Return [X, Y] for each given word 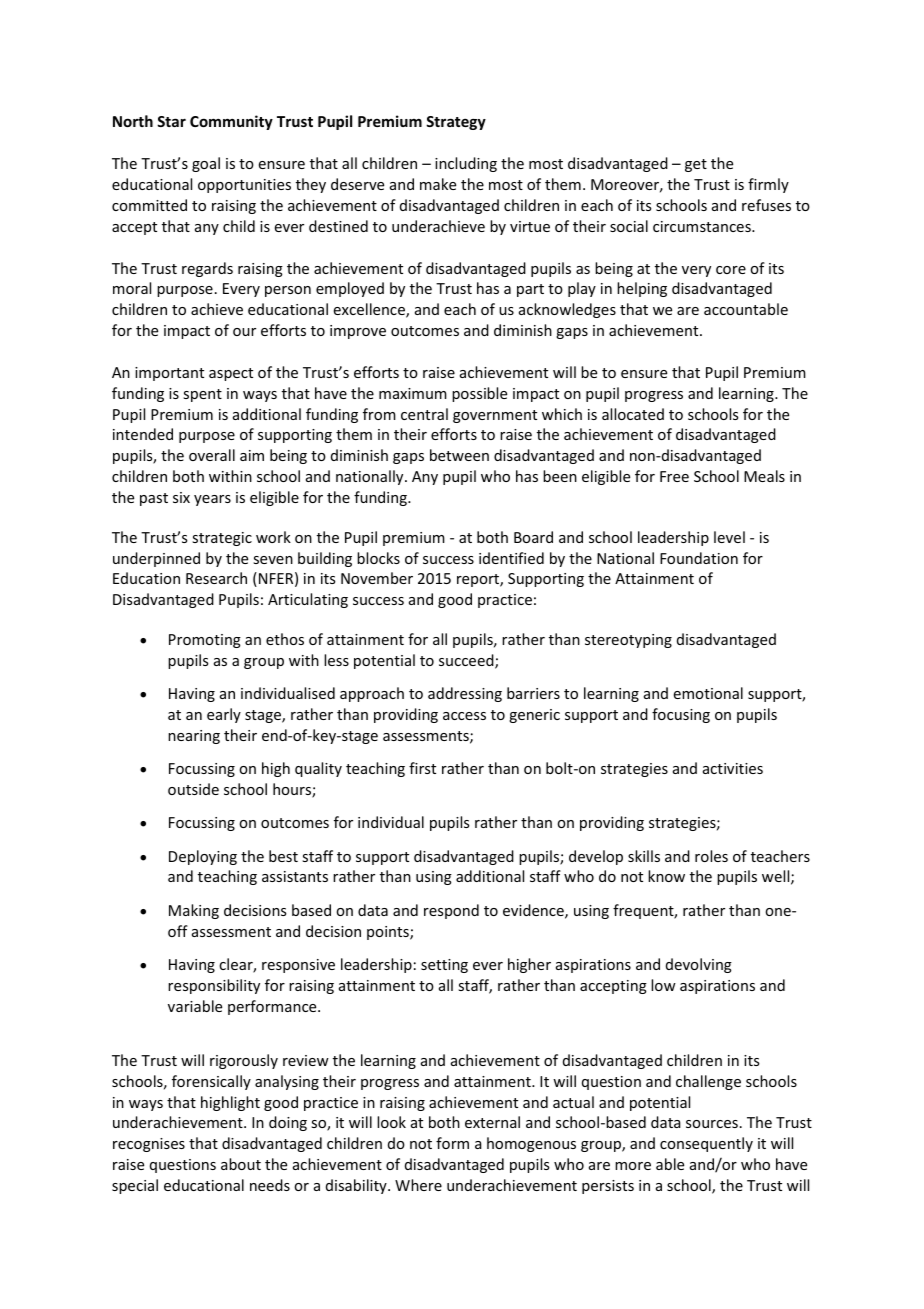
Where [418, 1185]
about [241, 1164]
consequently [706, 1144]
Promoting [205, 641]
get [696, 165]
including [466, 164]
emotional [708, 693]
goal [206, 164]
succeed [467, 661]
